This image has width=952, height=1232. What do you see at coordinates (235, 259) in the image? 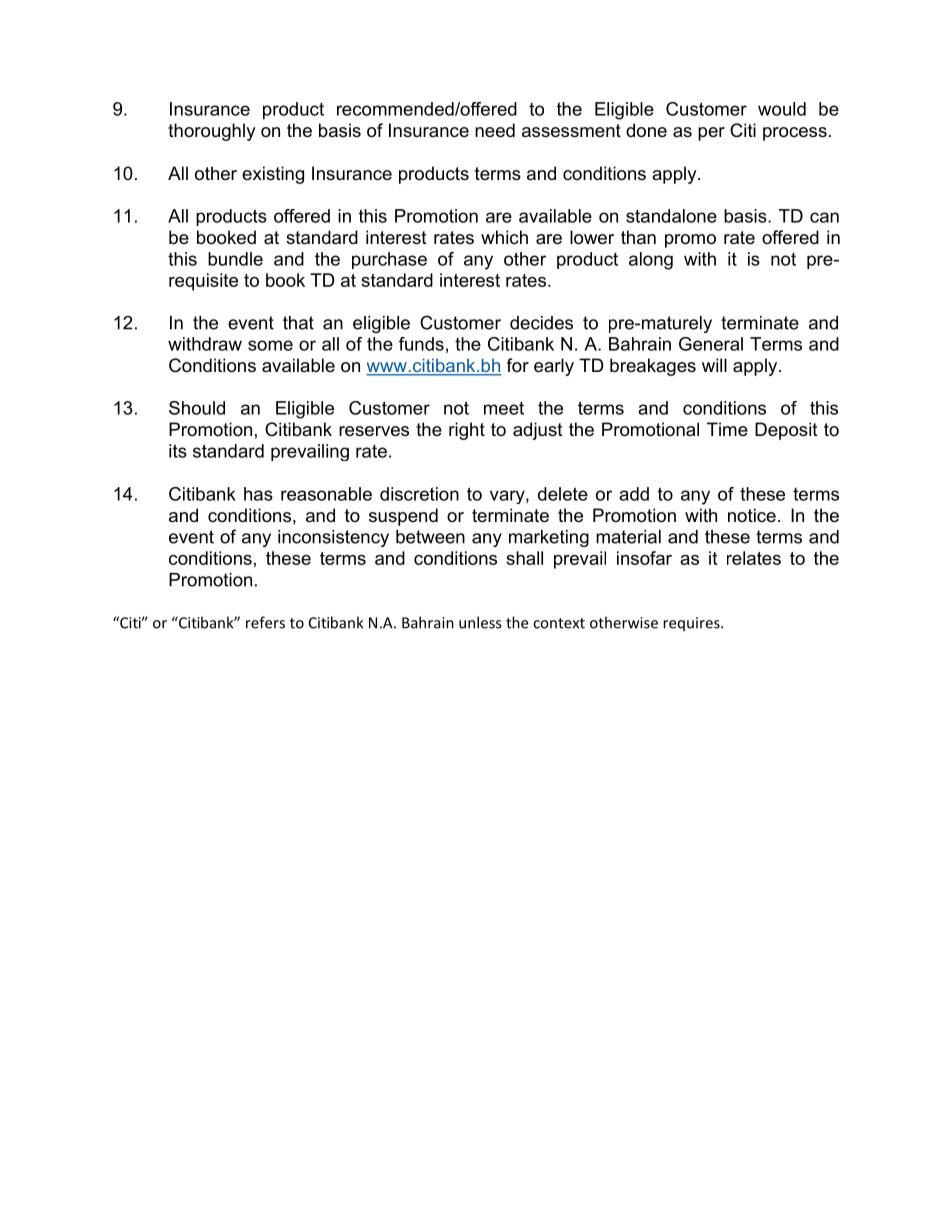
I see `bundle` at bounding box center [235, 259].
